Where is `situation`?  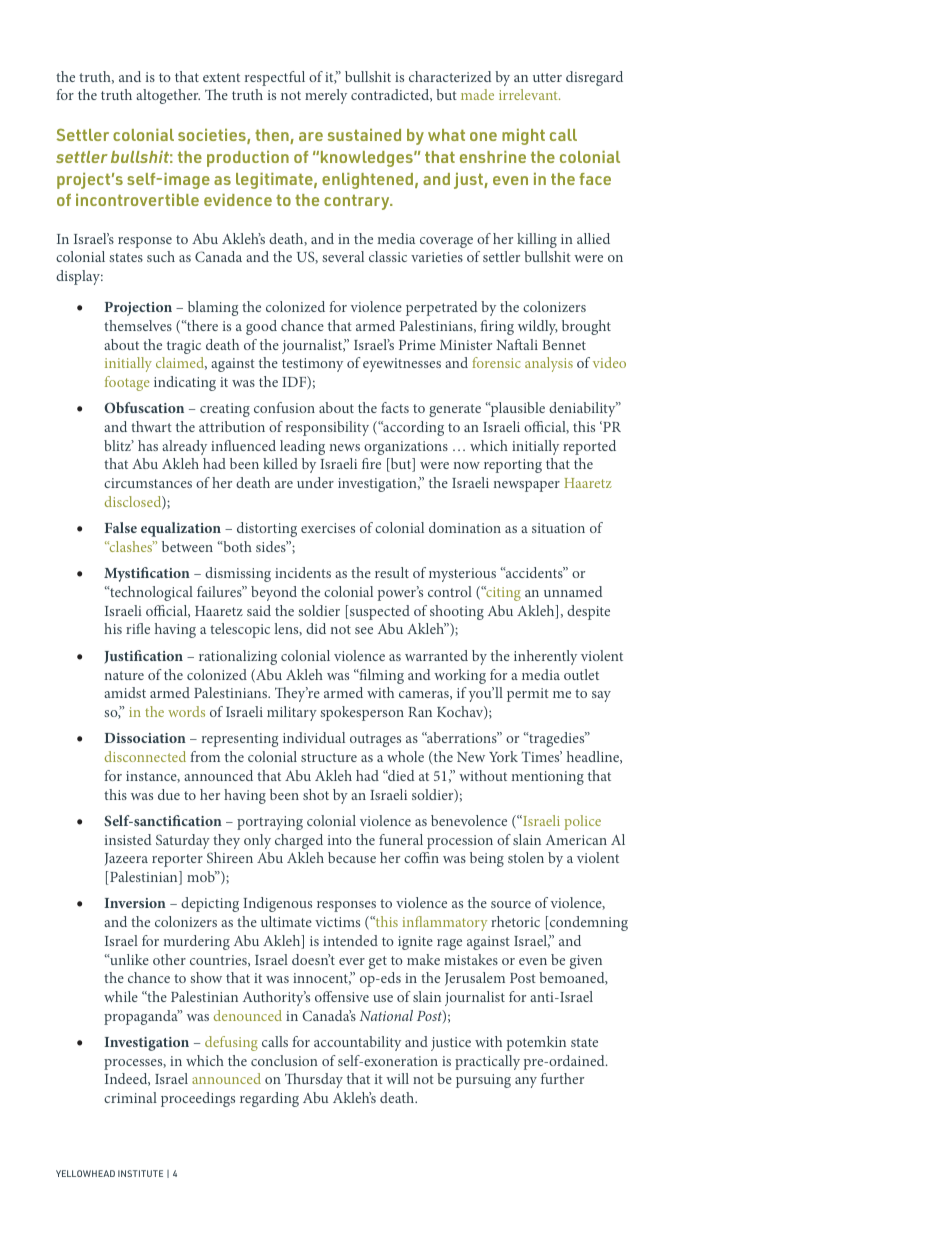 situation is located at coordinates (558, 528).
